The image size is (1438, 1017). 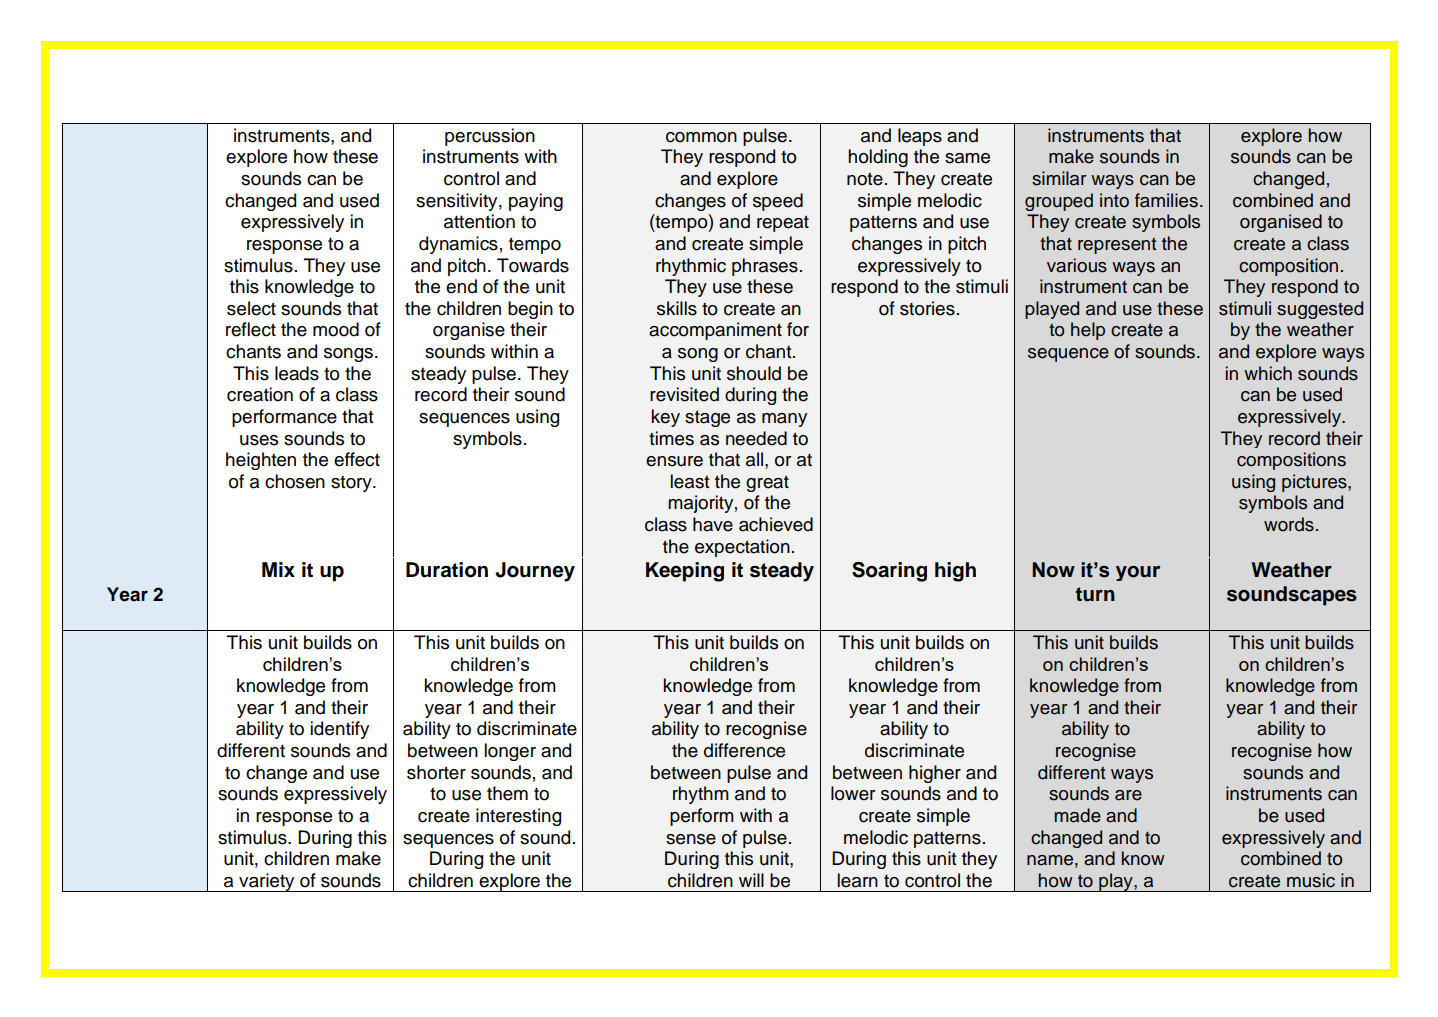 I want to click on families, so click(x=1166, y=200).
